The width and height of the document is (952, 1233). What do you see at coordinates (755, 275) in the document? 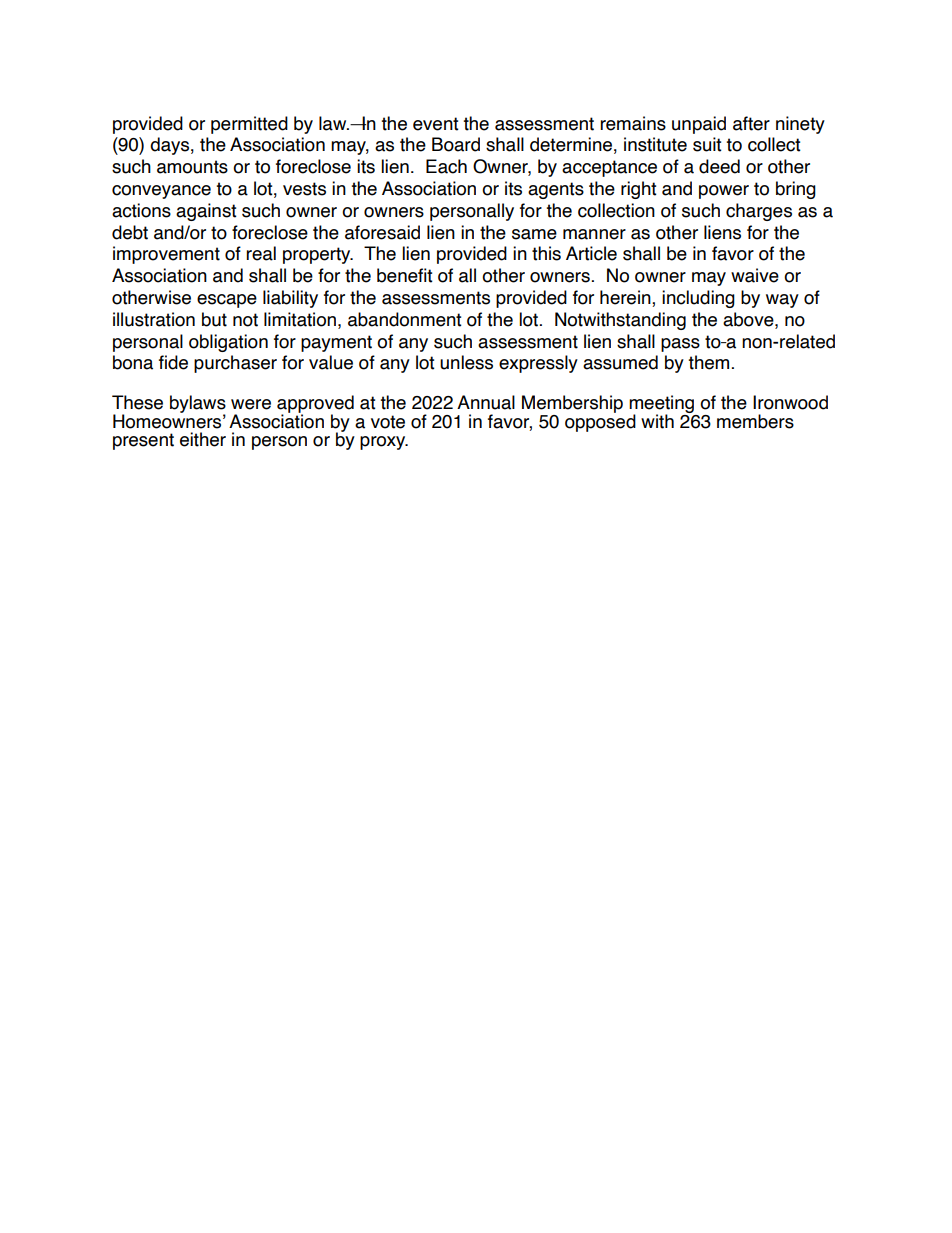
I see `waive` at bounding box center [755, 275].
